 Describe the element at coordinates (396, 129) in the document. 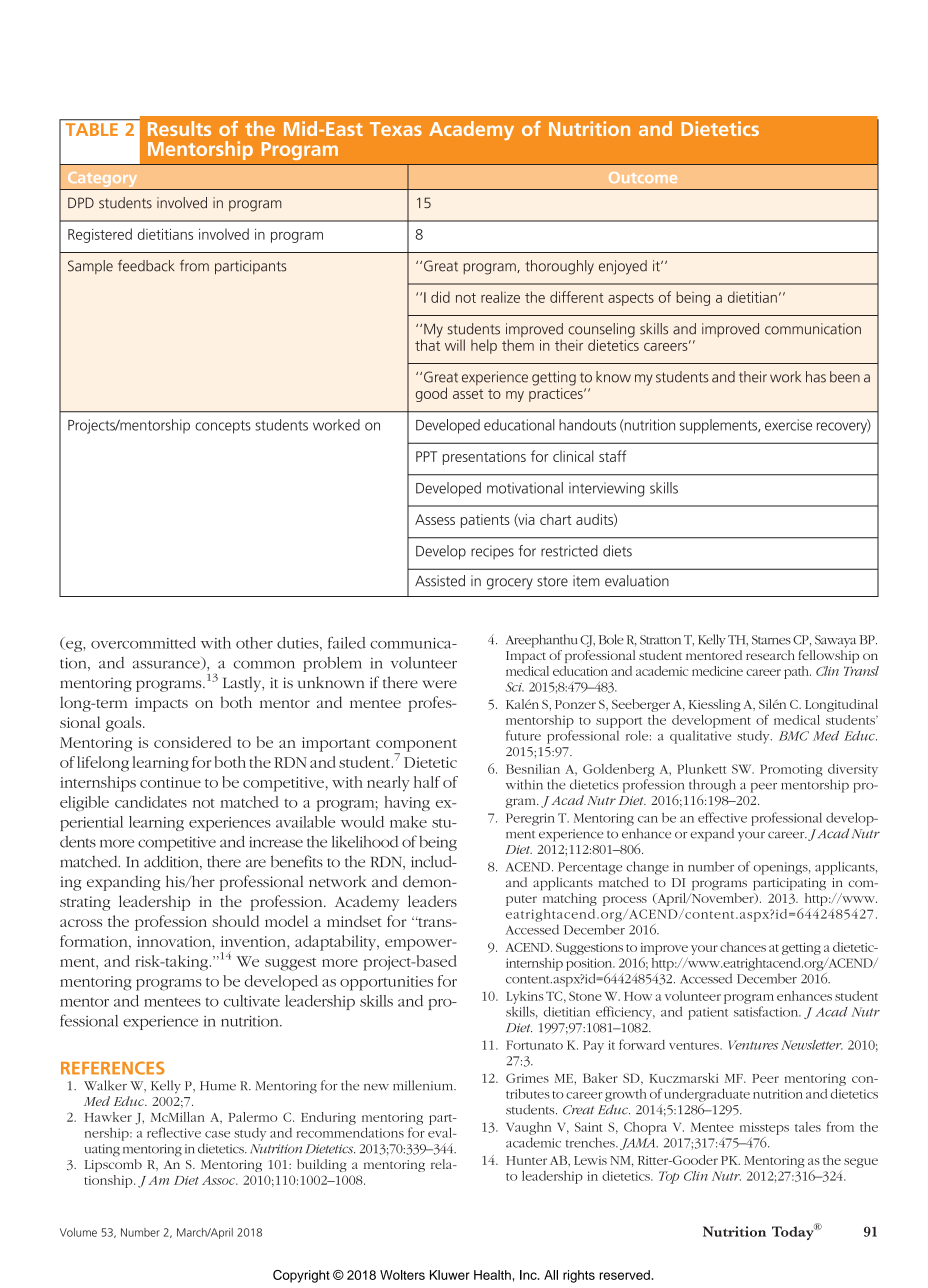

I see `Texas` at that location.
